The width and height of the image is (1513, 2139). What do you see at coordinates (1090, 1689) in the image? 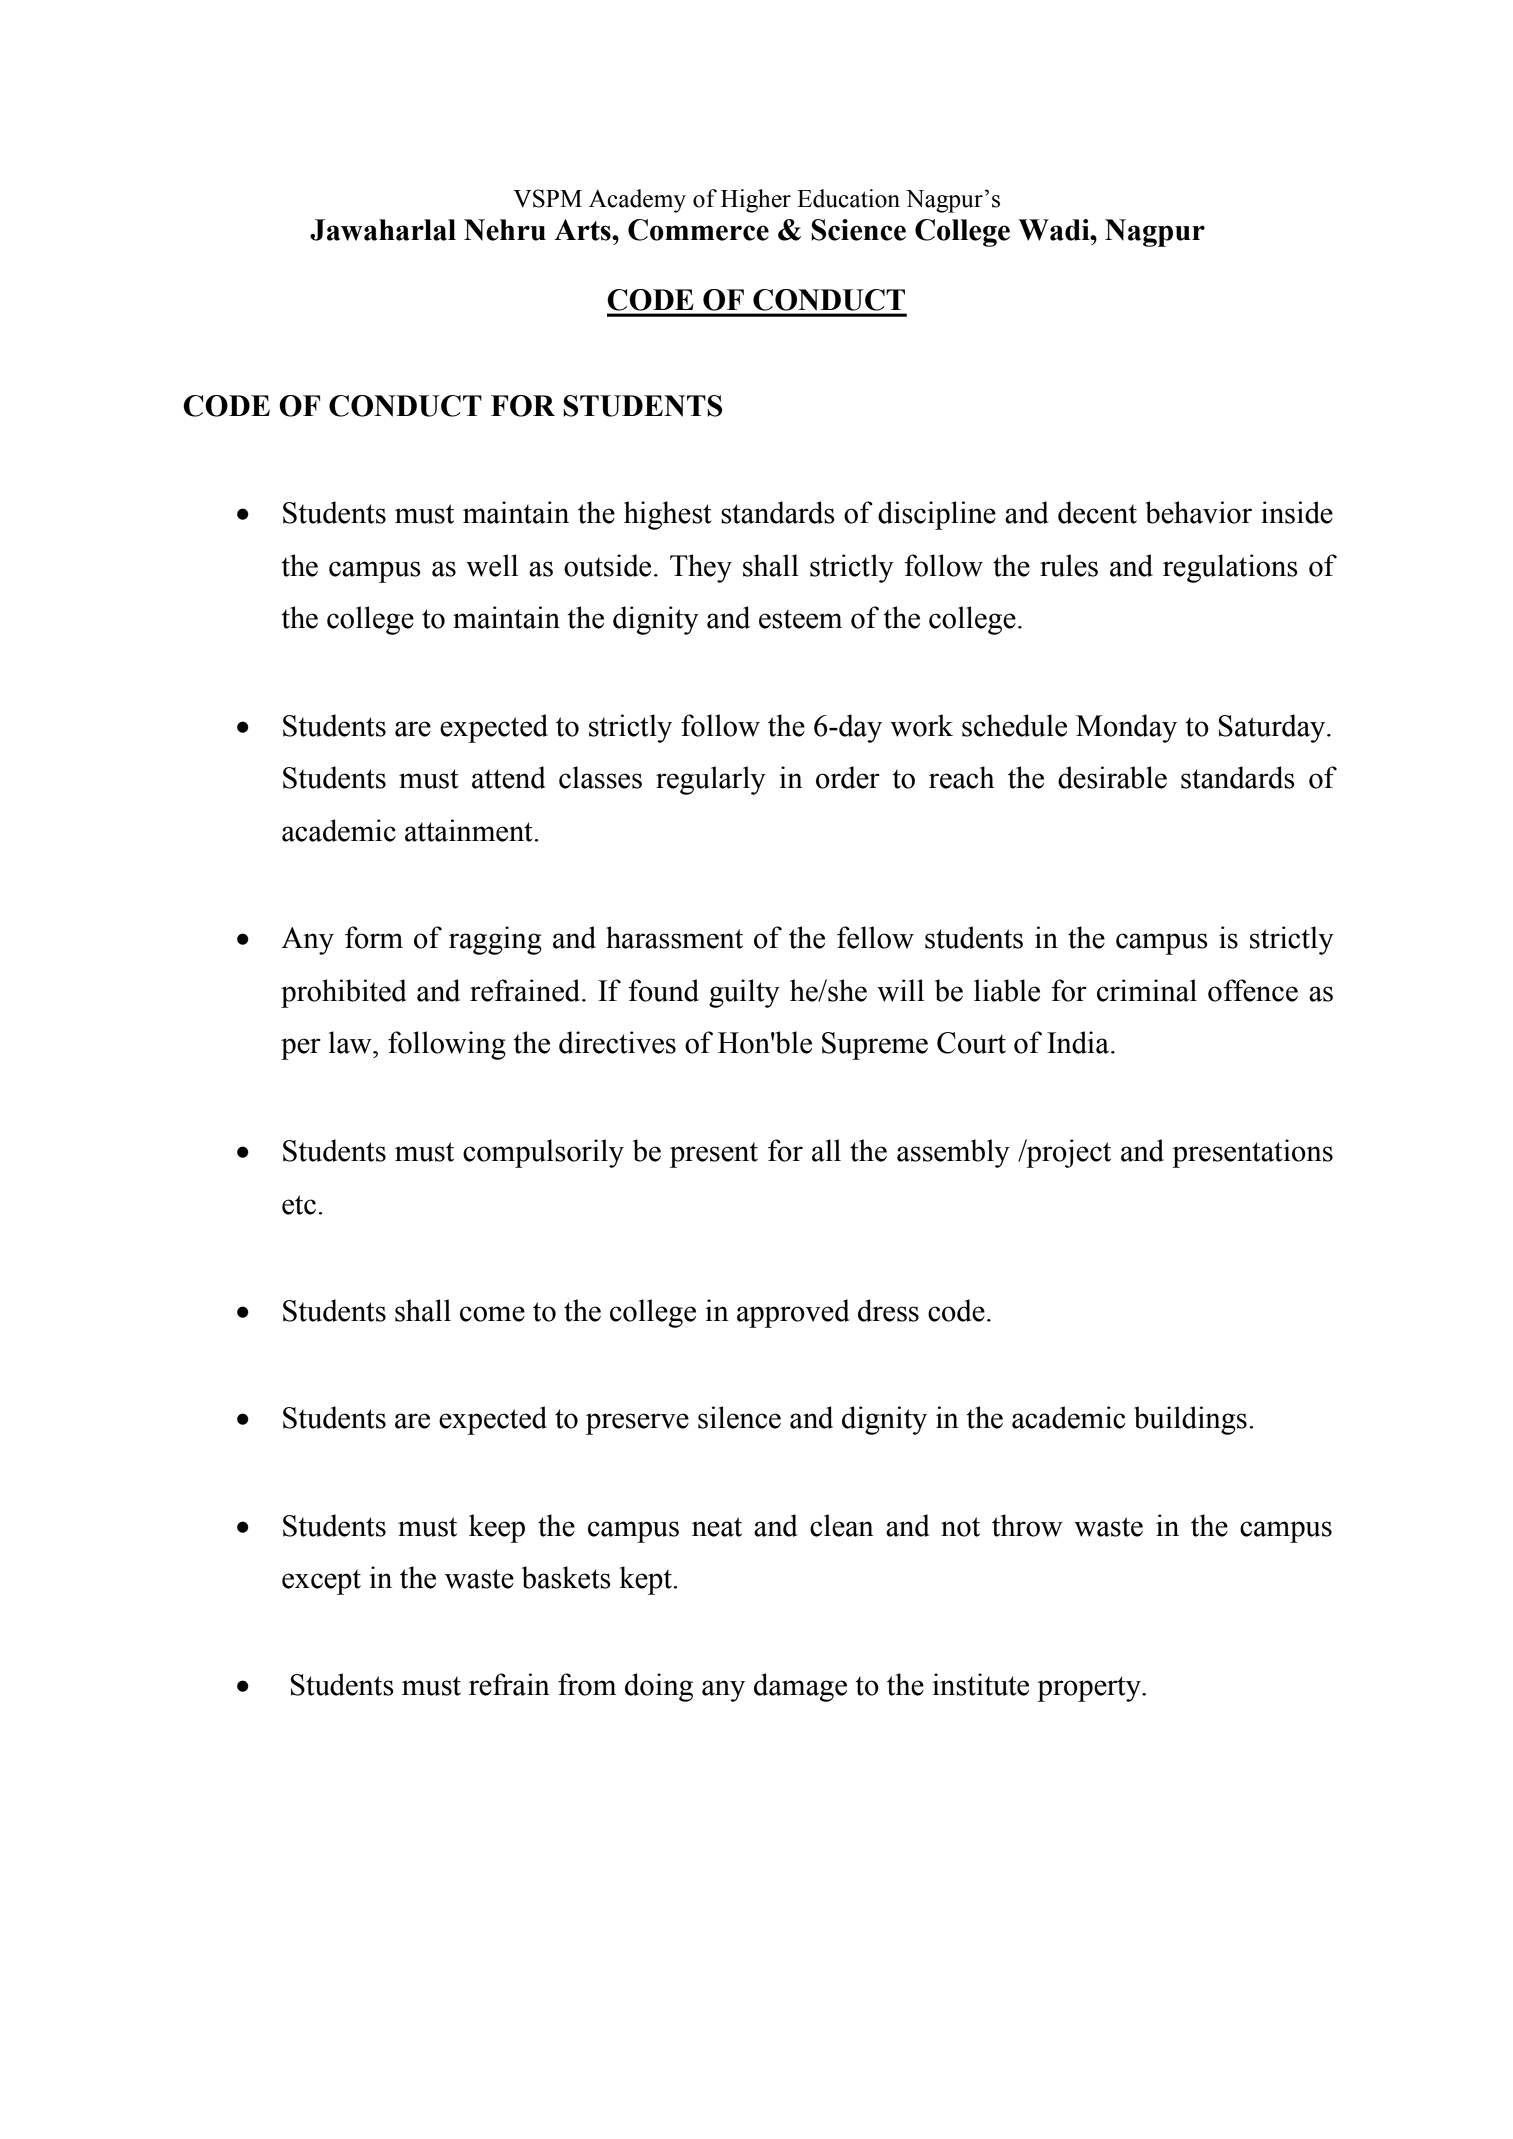
I see `property` at bounding box center [1090, 1689].
